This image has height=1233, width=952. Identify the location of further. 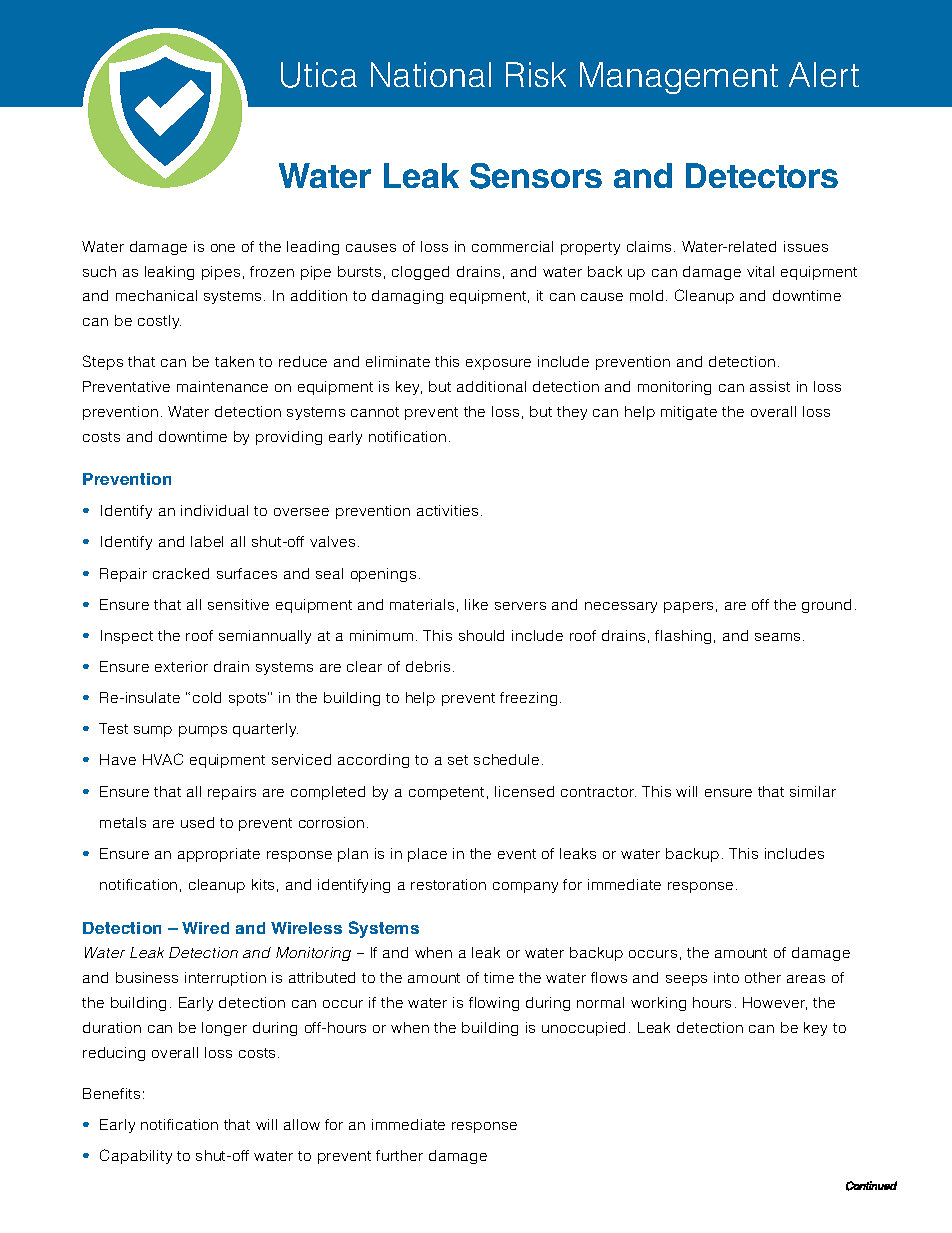
(399, 1155).
